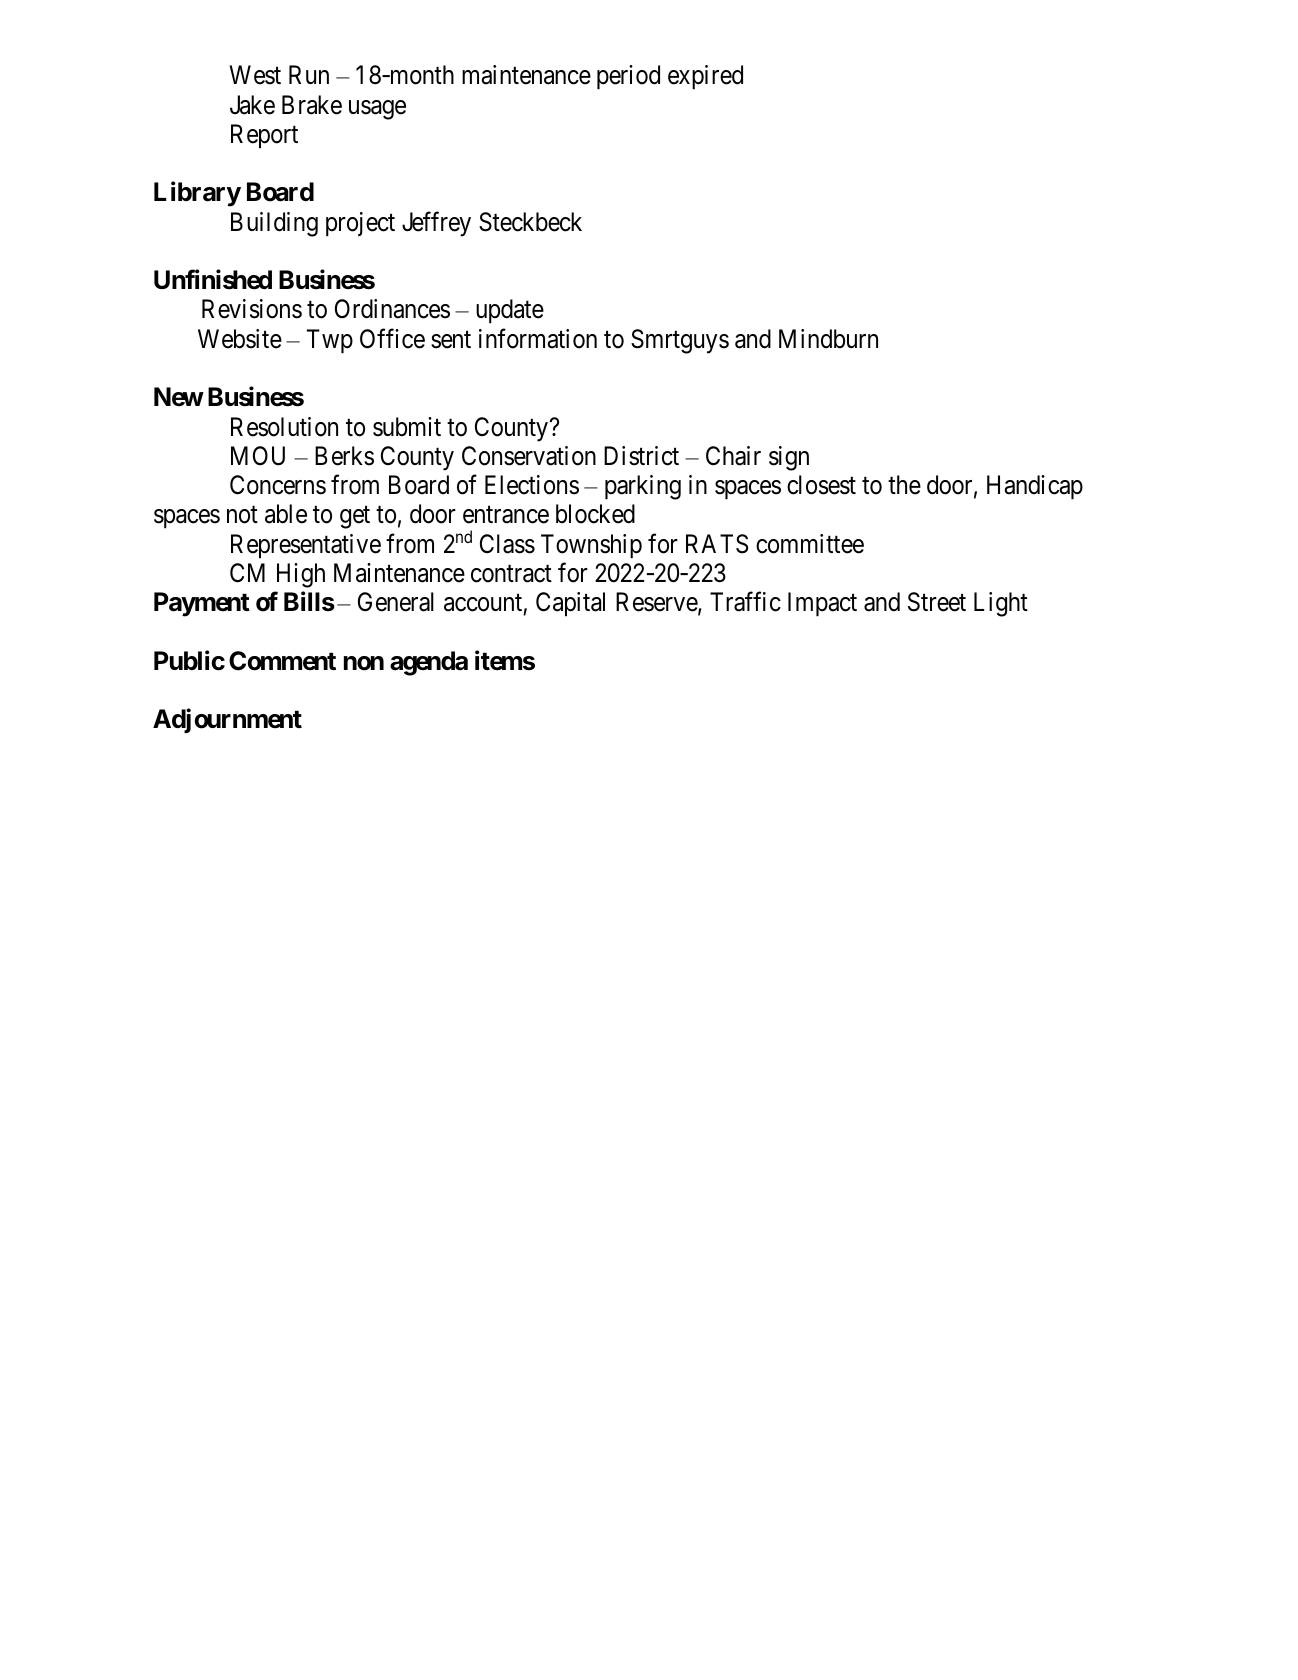  What do you see at coordinates (789, 458) in the screenshot?
I see `sign` at bounding box center [789, 458].
